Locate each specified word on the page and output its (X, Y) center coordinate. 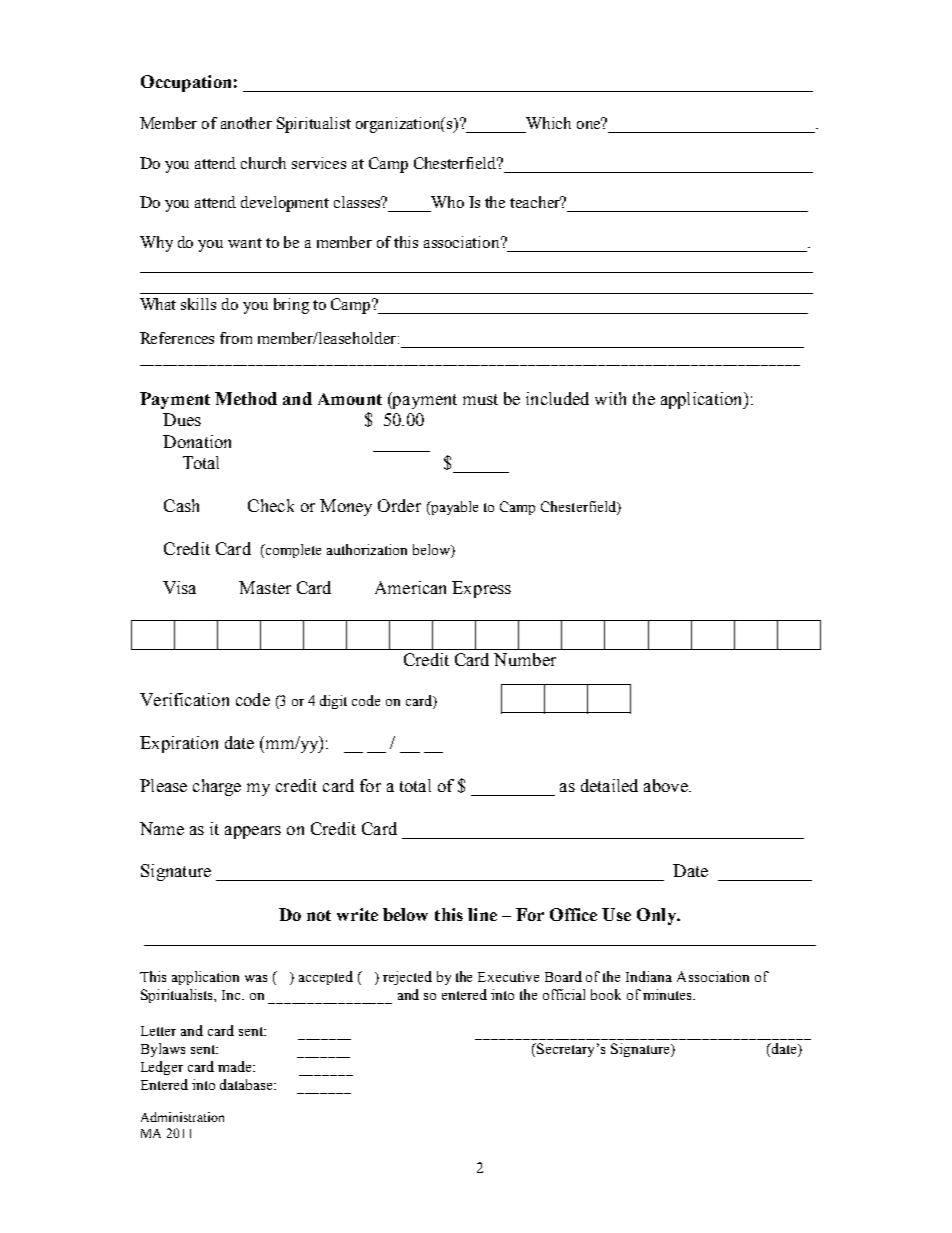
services (319, 163)
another (246, 123)
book (606, 994)
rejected (407, 978)
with (610, 398)
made (236, 1066)
